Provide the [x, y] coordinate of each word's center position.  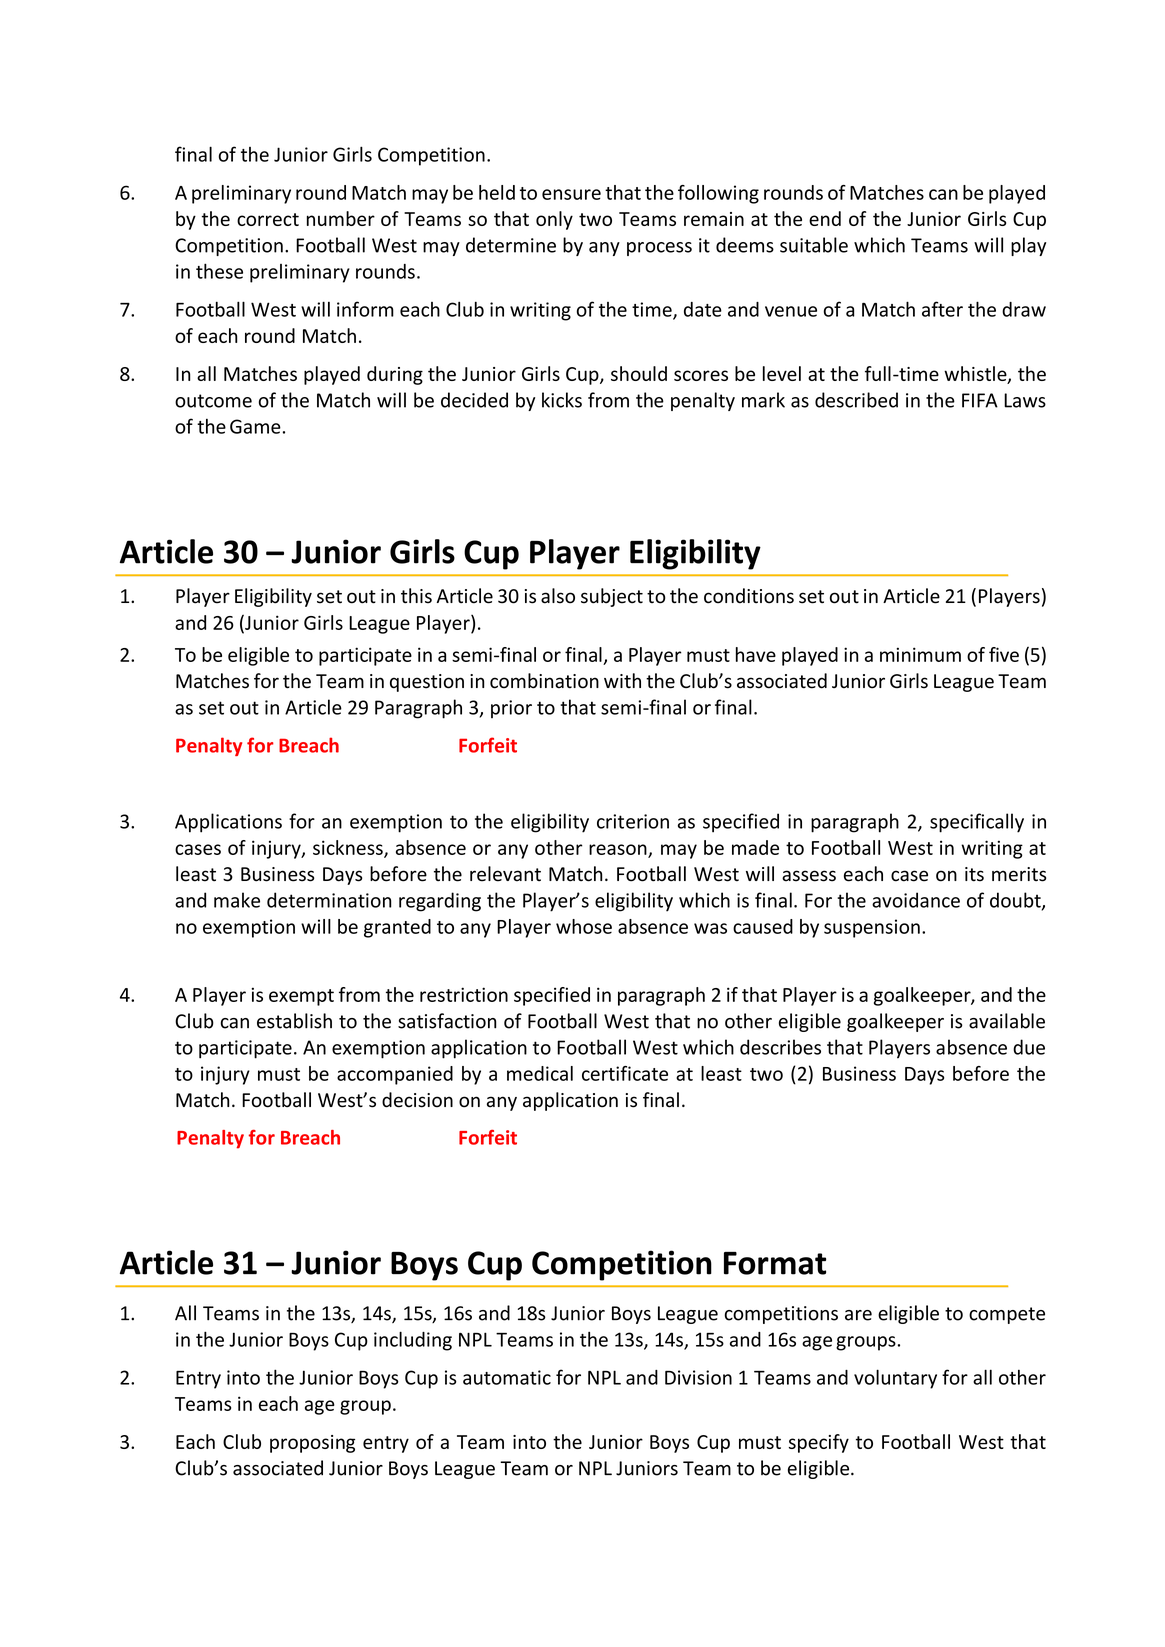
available [1007, 1021]
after [942, 309]
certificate [625, 1073]
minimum [920, 654]
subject [612, 597]
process [659, 249]
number [341, 218]
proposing [312, 1444]
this [416, 596]
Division [698, 1377]
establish [294, 1021]
